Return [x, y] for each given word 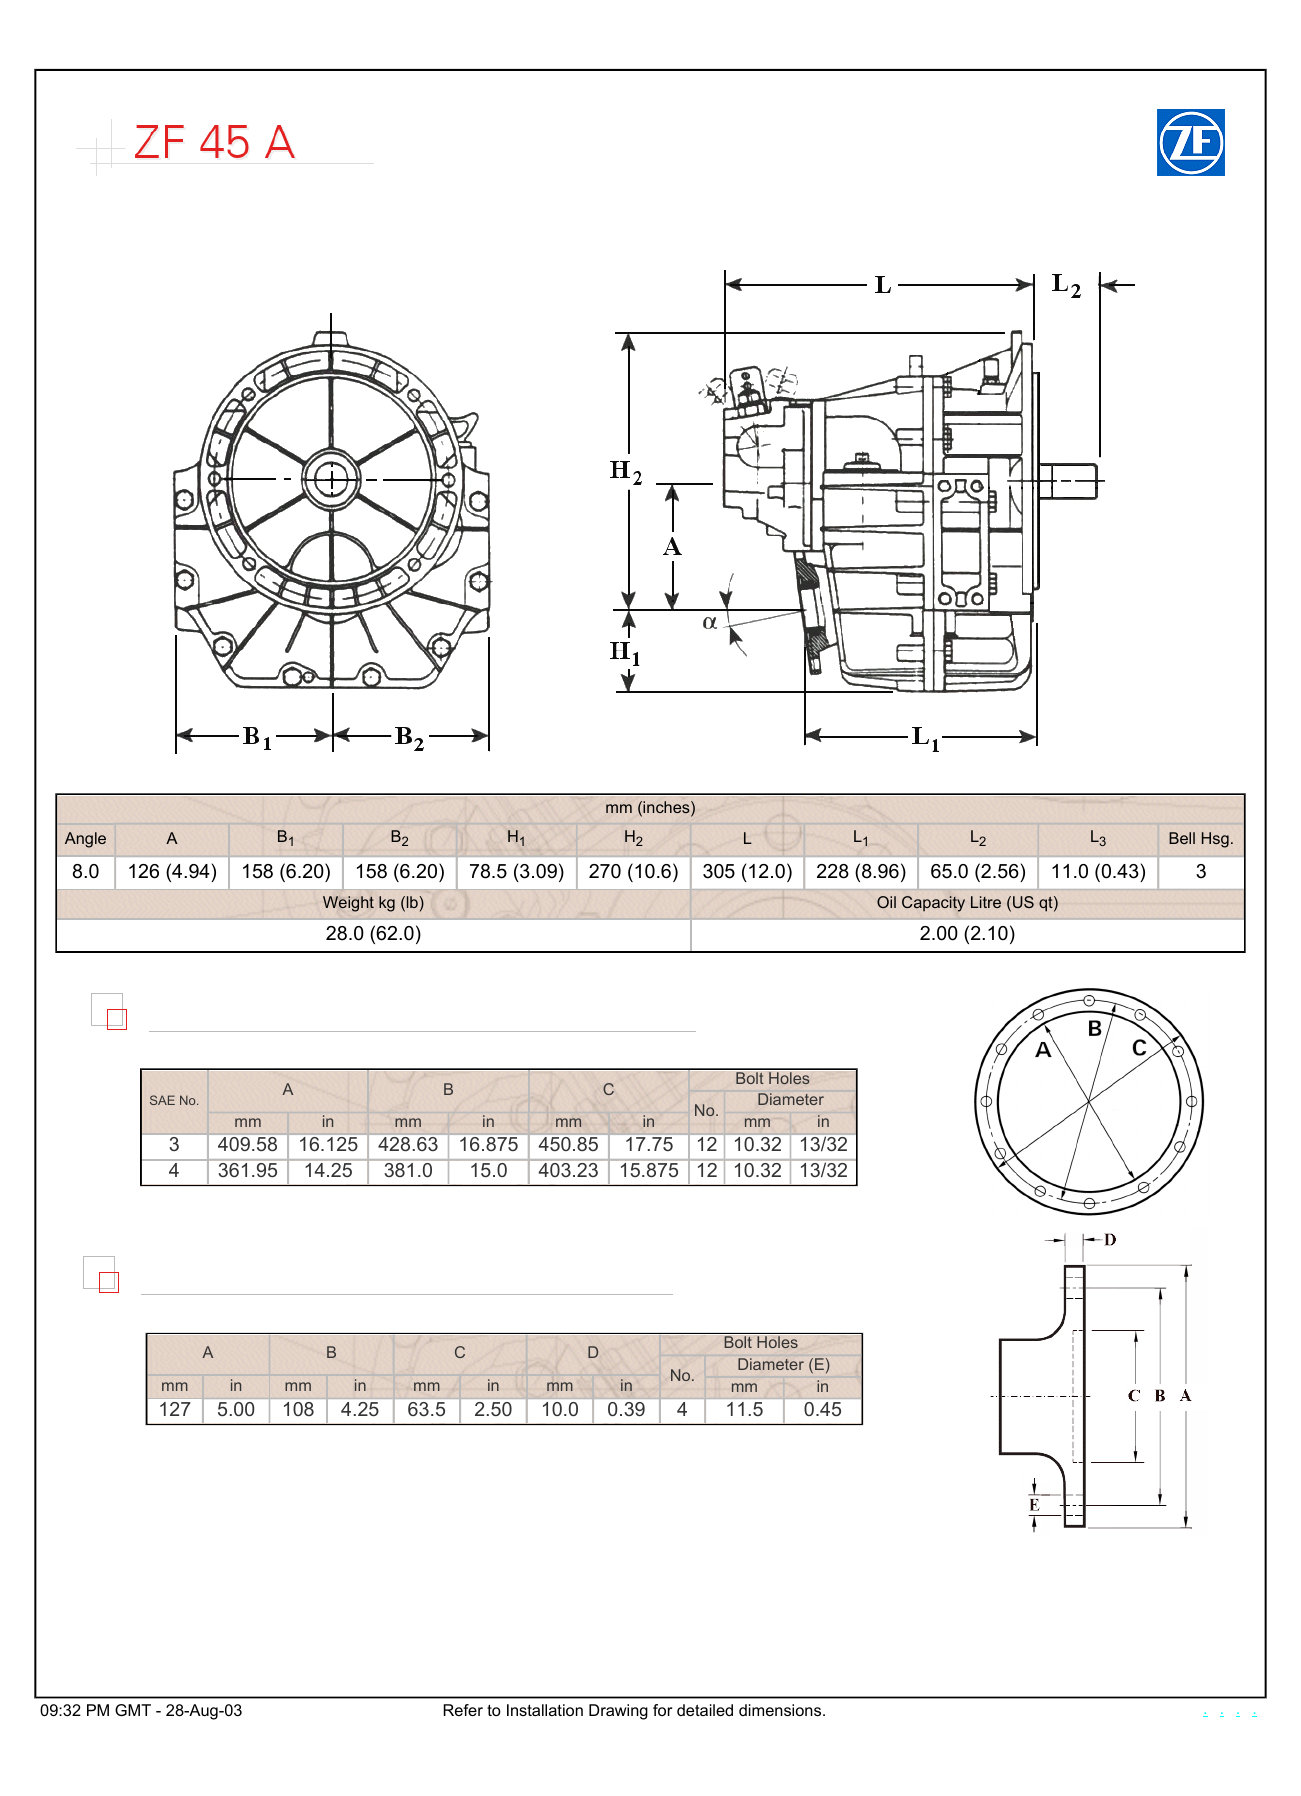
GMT [133, 1710]
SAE [162, 1100]
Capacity [933, 904]
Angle [85, 840]
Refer [463, 1710]
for [662, 1710]
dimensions [781, 1710]
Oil [886, 902]
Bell [1182, 838]
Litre [986, 902]
